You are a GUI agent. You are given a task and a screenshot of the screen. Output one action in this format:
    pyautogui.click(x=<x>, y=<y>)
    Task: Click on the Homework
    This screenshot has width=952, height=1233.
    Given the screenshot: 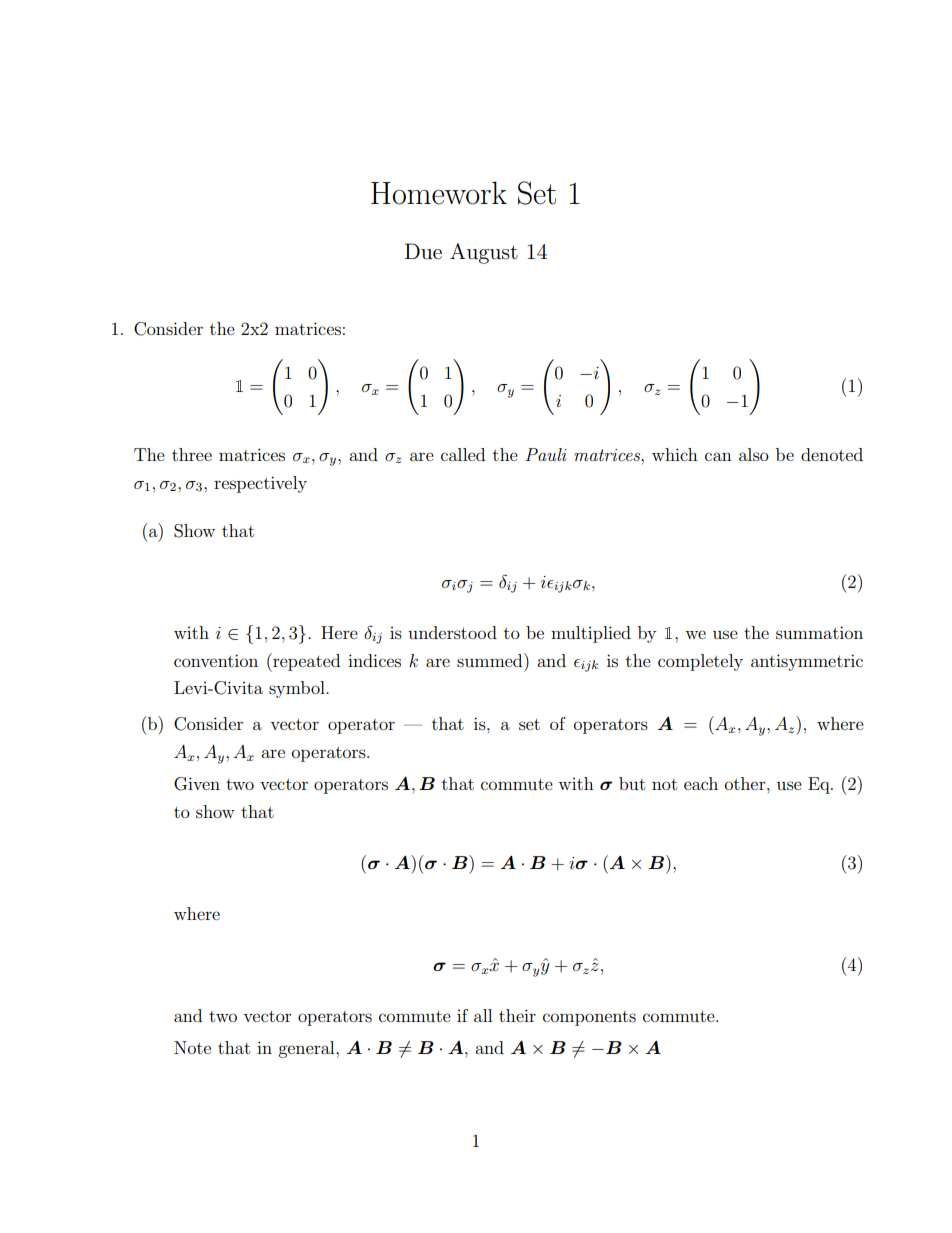 What is the action you would take?
    pyautogui.click(x=439, y=193)
